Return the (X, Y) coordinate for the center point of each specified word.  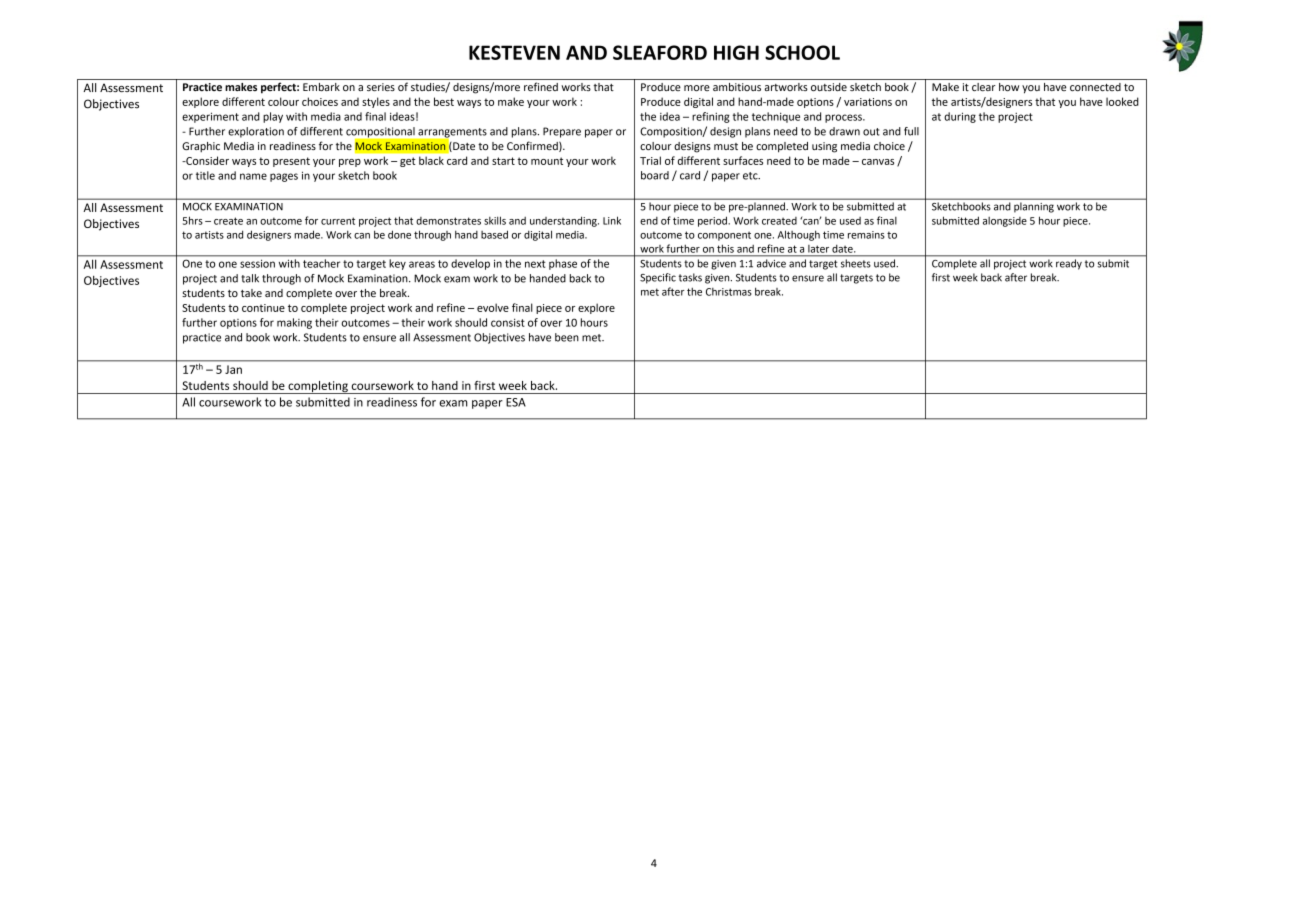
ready (1069, 264)
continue (263, 308)
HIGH (736, 52)
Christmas (729, 292)
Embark (321, 87)
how (1009, 87)
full (911, 131)
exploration (256, 132)
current (338, 221)
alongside (1005, 222)
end (649, 221)
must (726, 146)
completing (318, 387)
